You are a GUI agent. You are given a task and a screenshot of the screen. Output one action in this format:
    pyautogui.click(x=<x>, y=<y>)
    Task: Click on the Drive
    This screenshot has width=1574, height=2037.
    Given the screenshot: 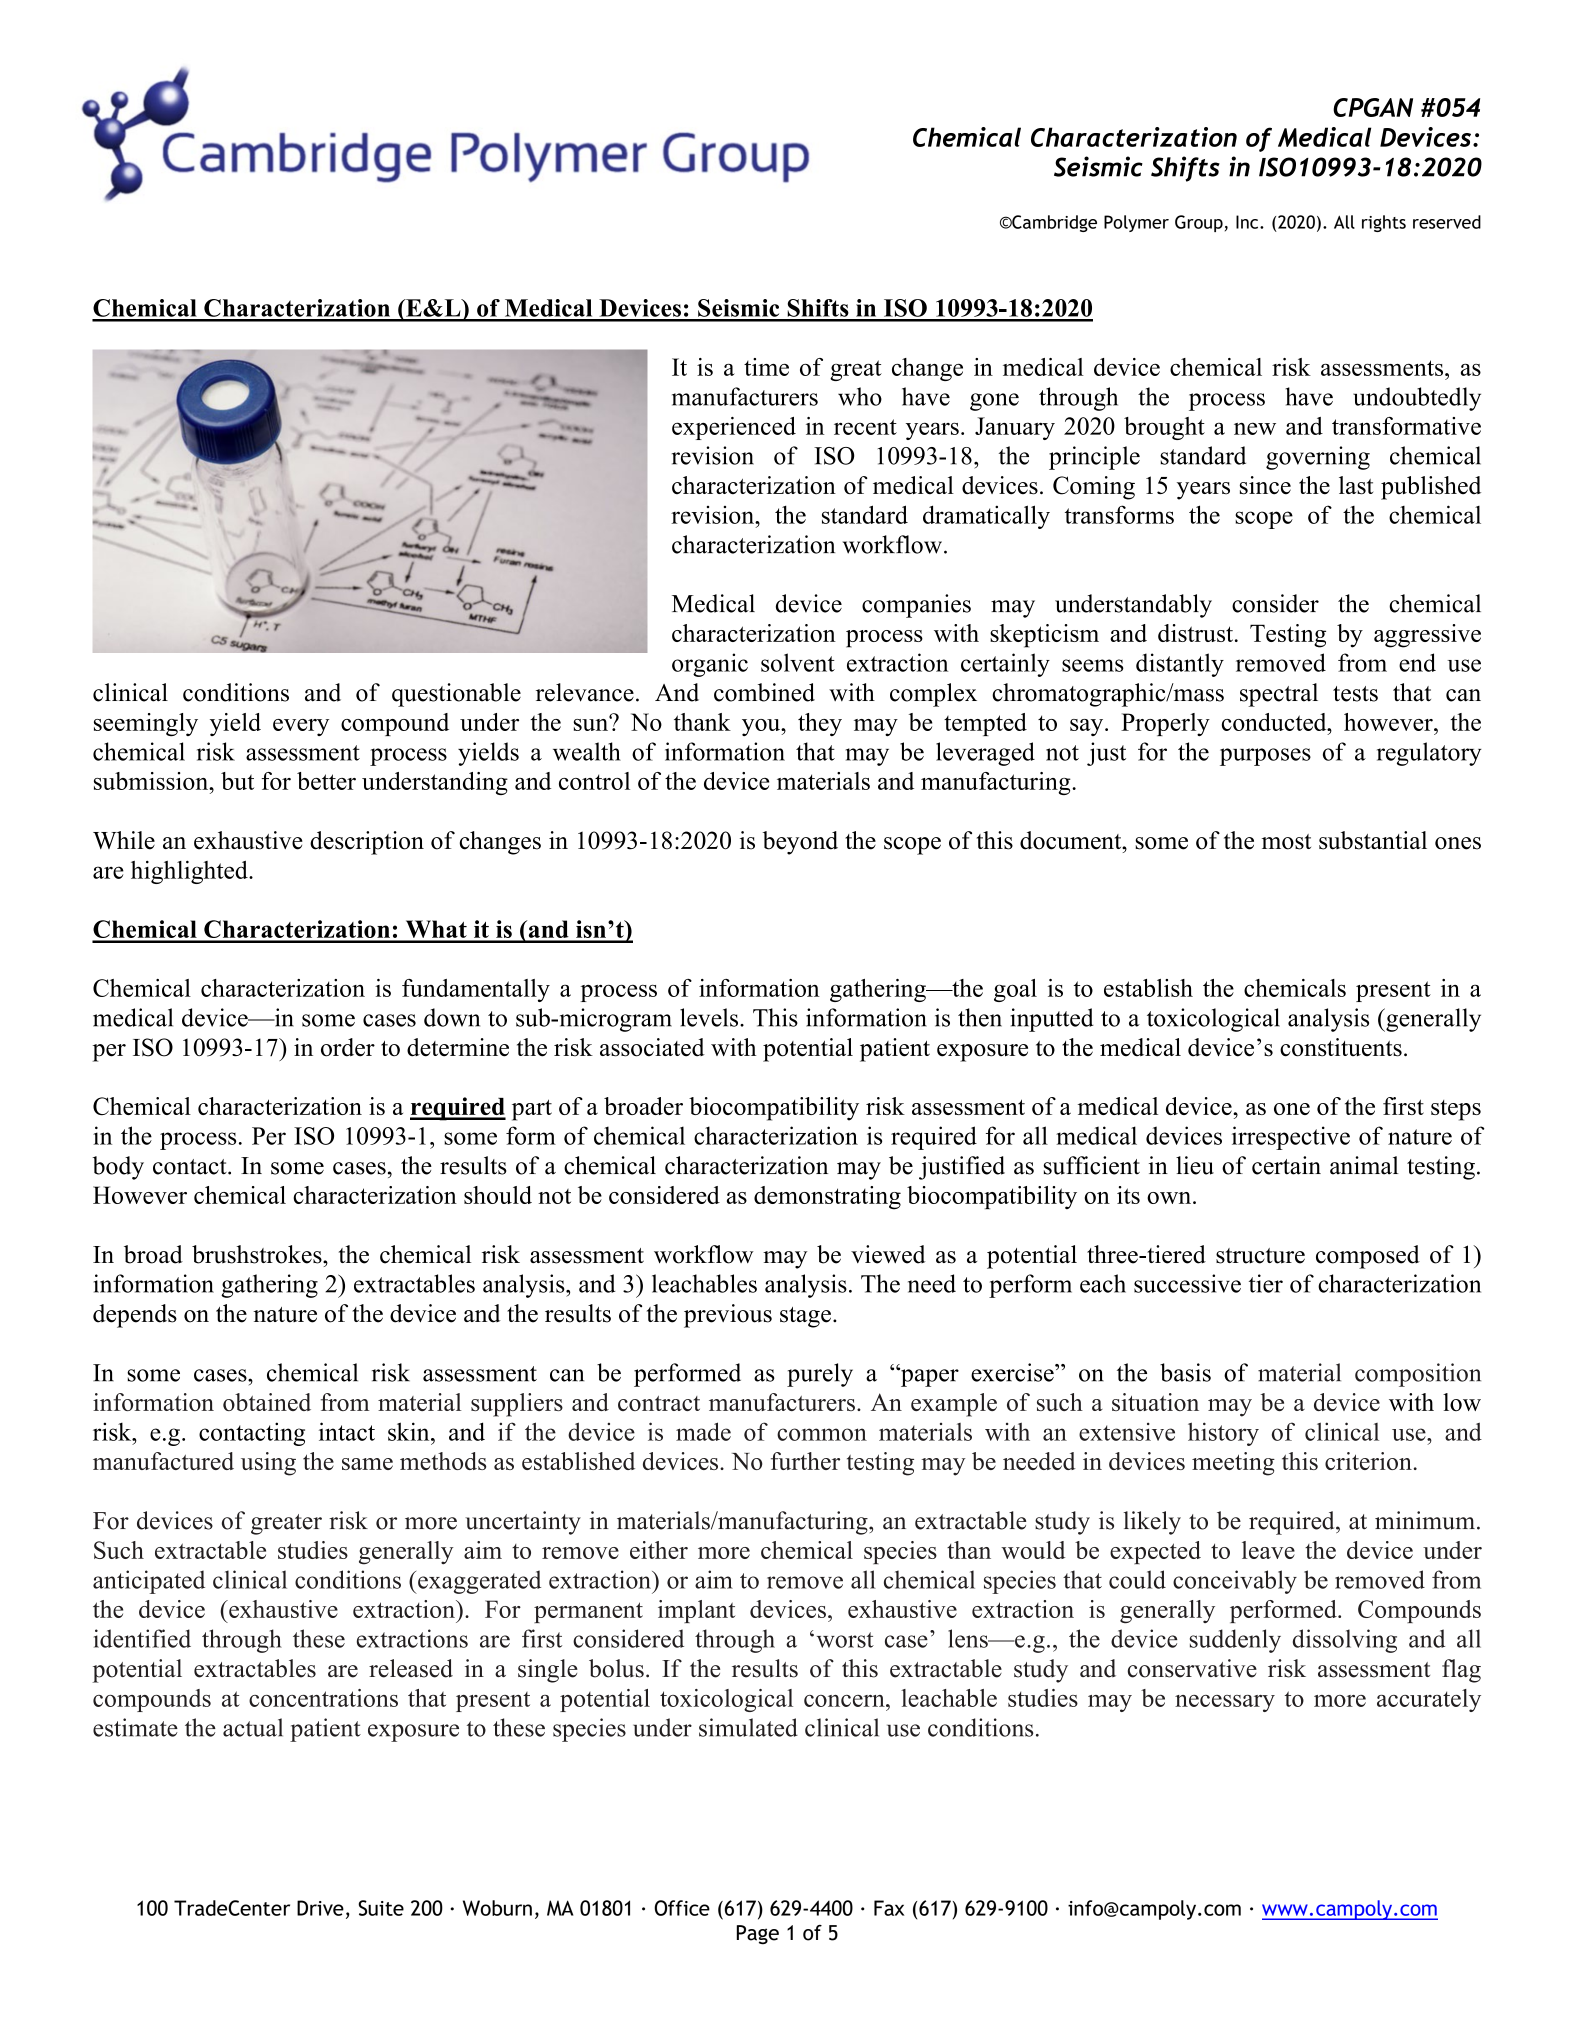 What is the action you would take?
    pyautogui.click(x=320, y=1908)
